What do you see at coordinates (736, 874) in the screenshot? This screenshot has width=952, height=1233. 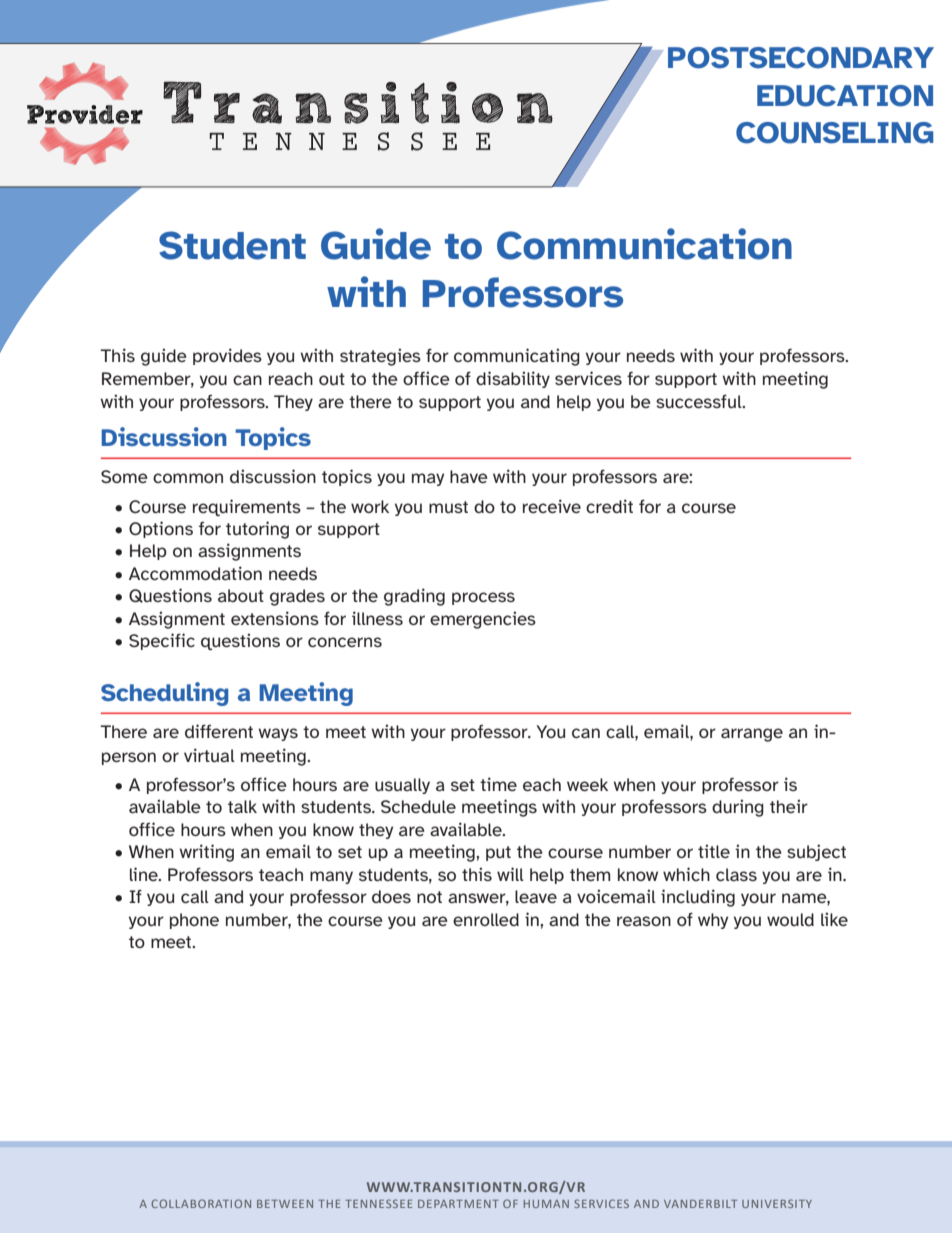 I see `class` at bounding box center [736, 874].
